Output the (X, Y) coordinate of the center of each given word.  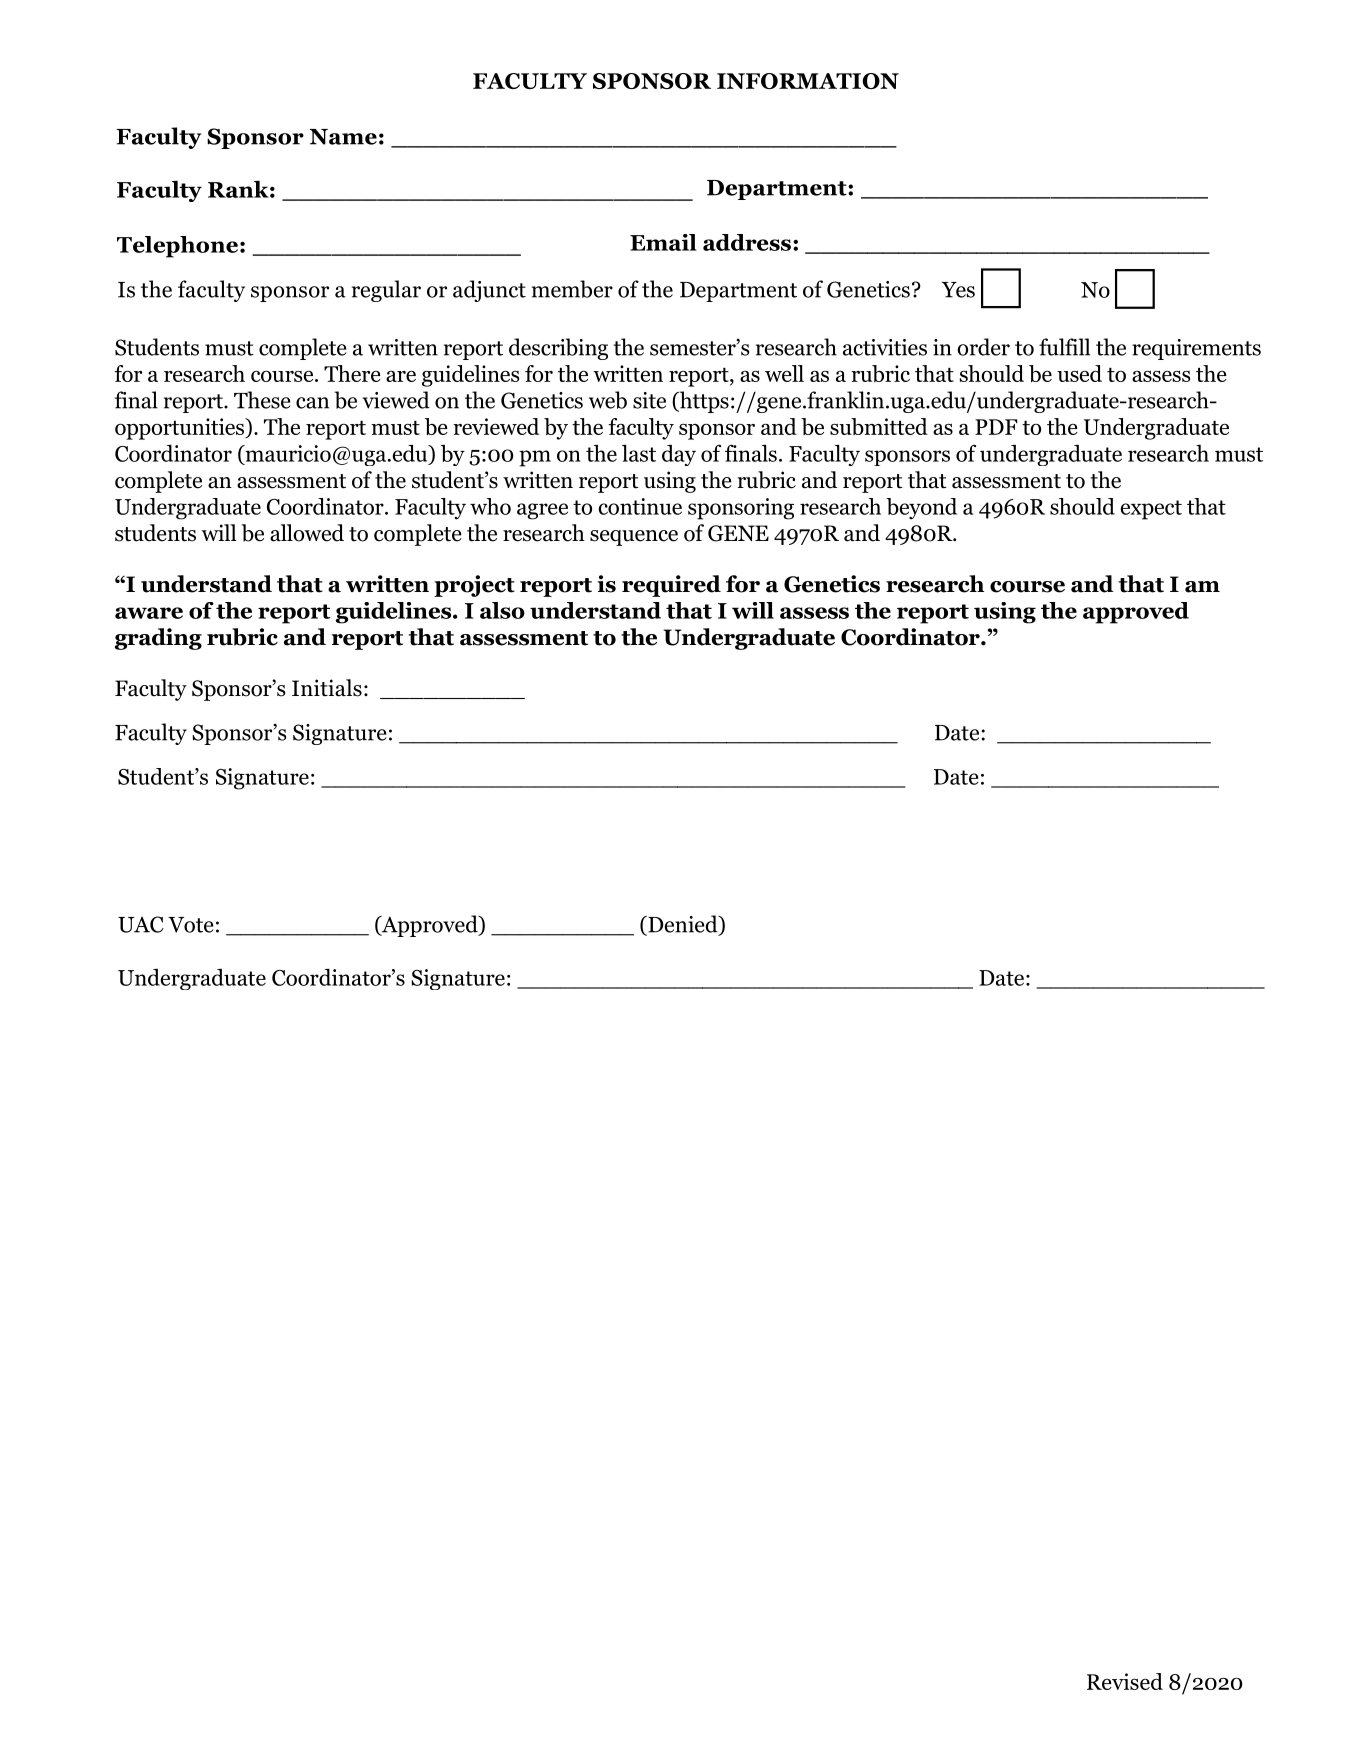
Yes (958, 290)
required (671, 586)
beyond (921, 509)
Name (343, 137)
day (679, 455)
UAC (141, 924)
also (502, 610)
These (262, 400)
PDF (996, 427)
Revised (1125, 1681)
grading (158, 639)
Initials (327, 688)
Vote (190, 925)
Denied (683, 925)
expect (1151, 510)
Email (663, 242)
